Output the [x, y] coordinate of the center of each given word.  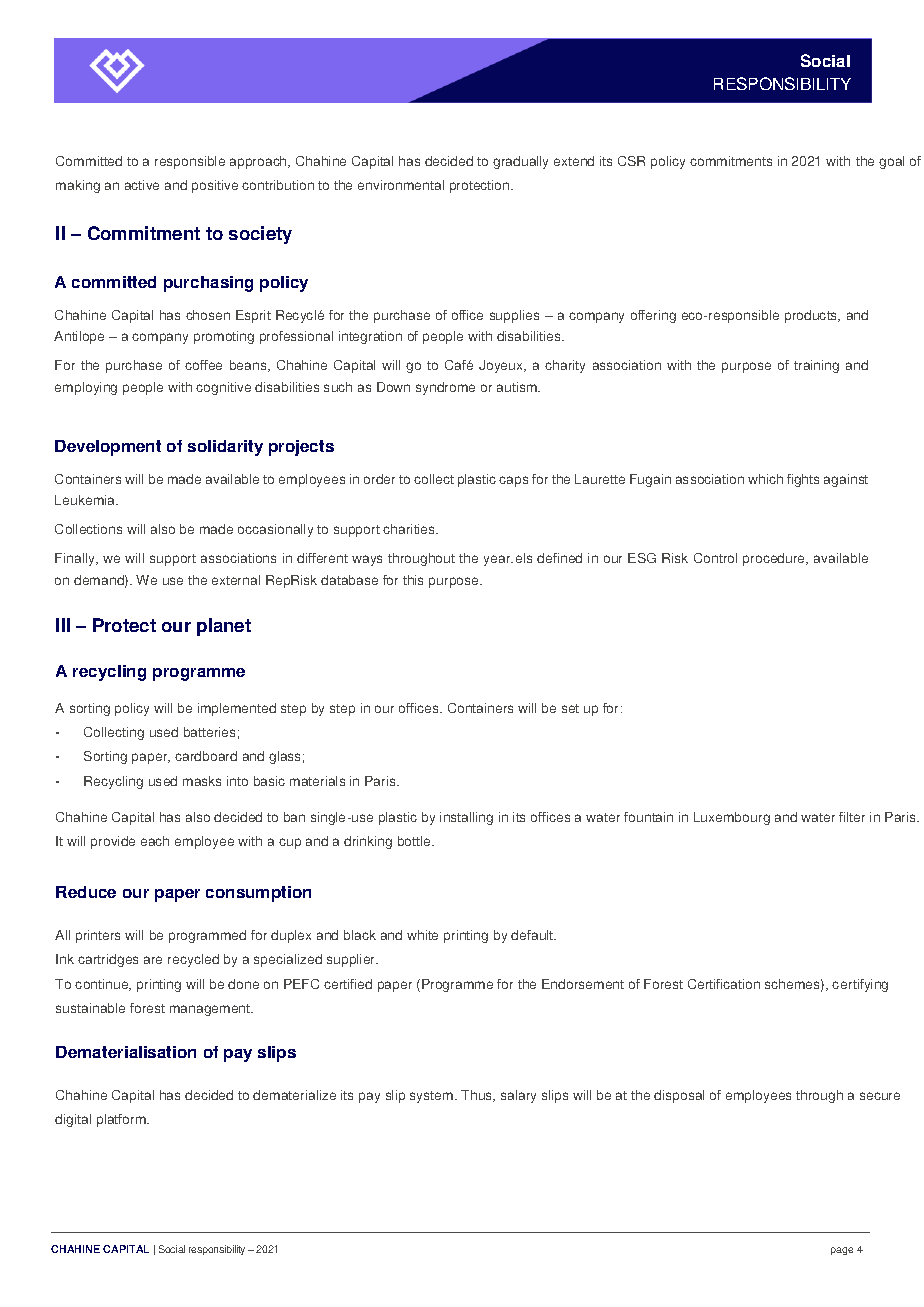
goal [891, 162]
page [842, 1251]
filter [852, 817]
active [142, 185]
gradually [520, 162]
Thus [478, 1096]
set [570, 708]
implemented [237, 709]
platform [122, 1120]
